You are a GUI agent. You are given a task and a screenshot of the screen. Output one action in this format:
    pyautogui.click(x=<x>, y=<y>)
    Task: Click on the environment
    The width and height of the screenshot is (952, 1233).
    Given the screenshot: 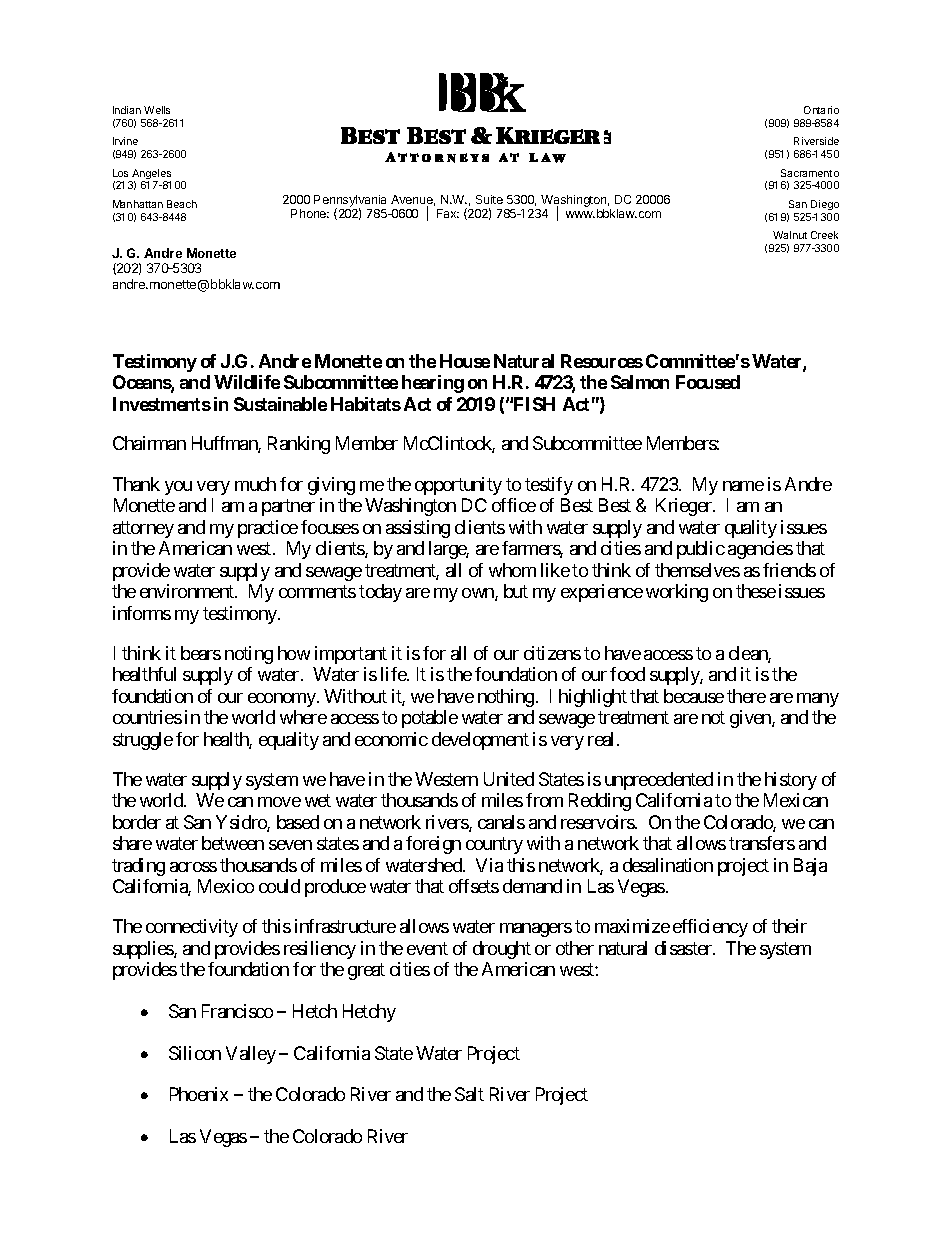 What is the action you would take?
    pyautogui.click(x=188, y=591)
